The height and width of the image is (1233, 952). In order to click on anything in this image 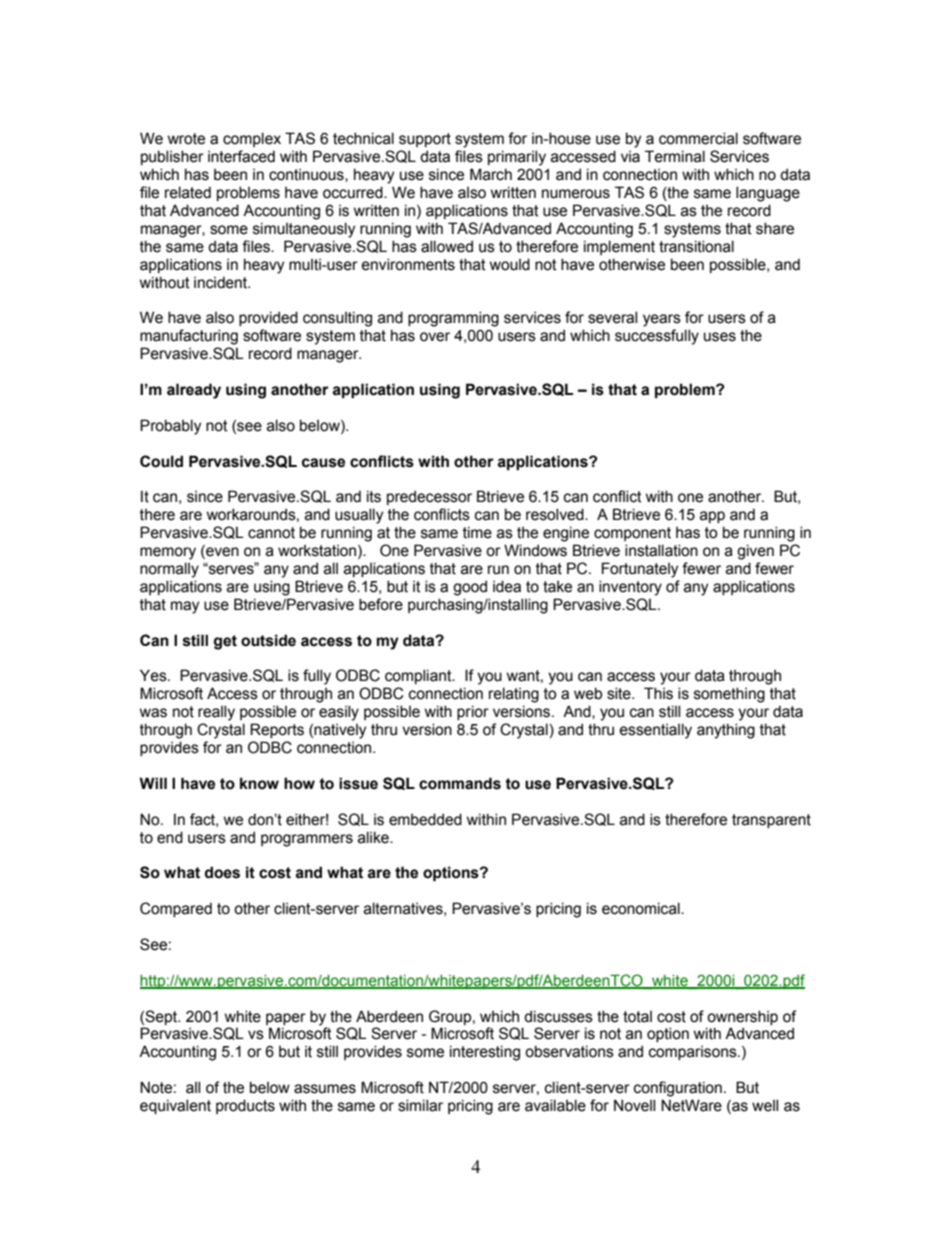, I will do `click(726, 731)`.
